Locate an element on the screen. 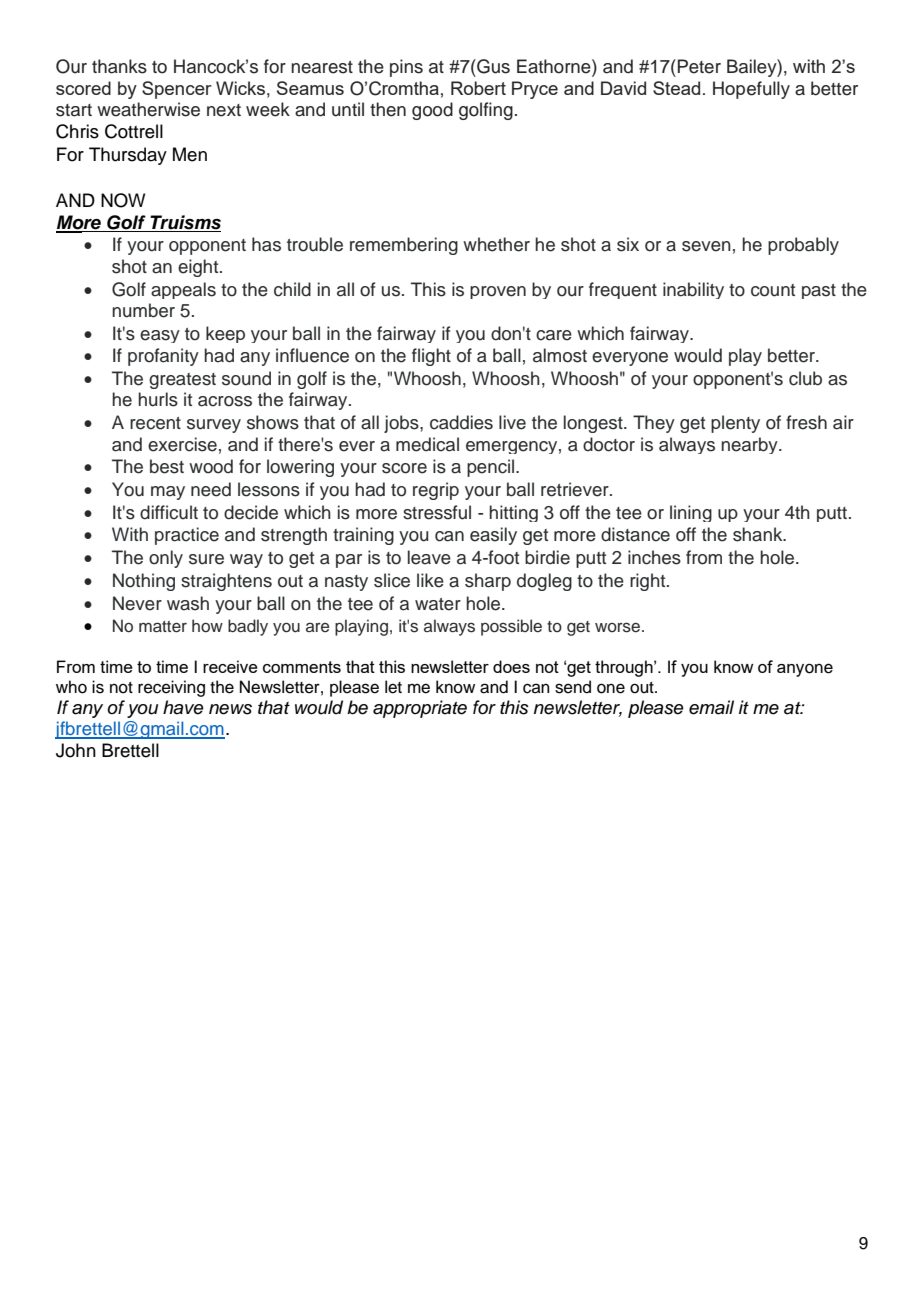 The image size is (924, 1308). water is located at coordinates (438, 604).
